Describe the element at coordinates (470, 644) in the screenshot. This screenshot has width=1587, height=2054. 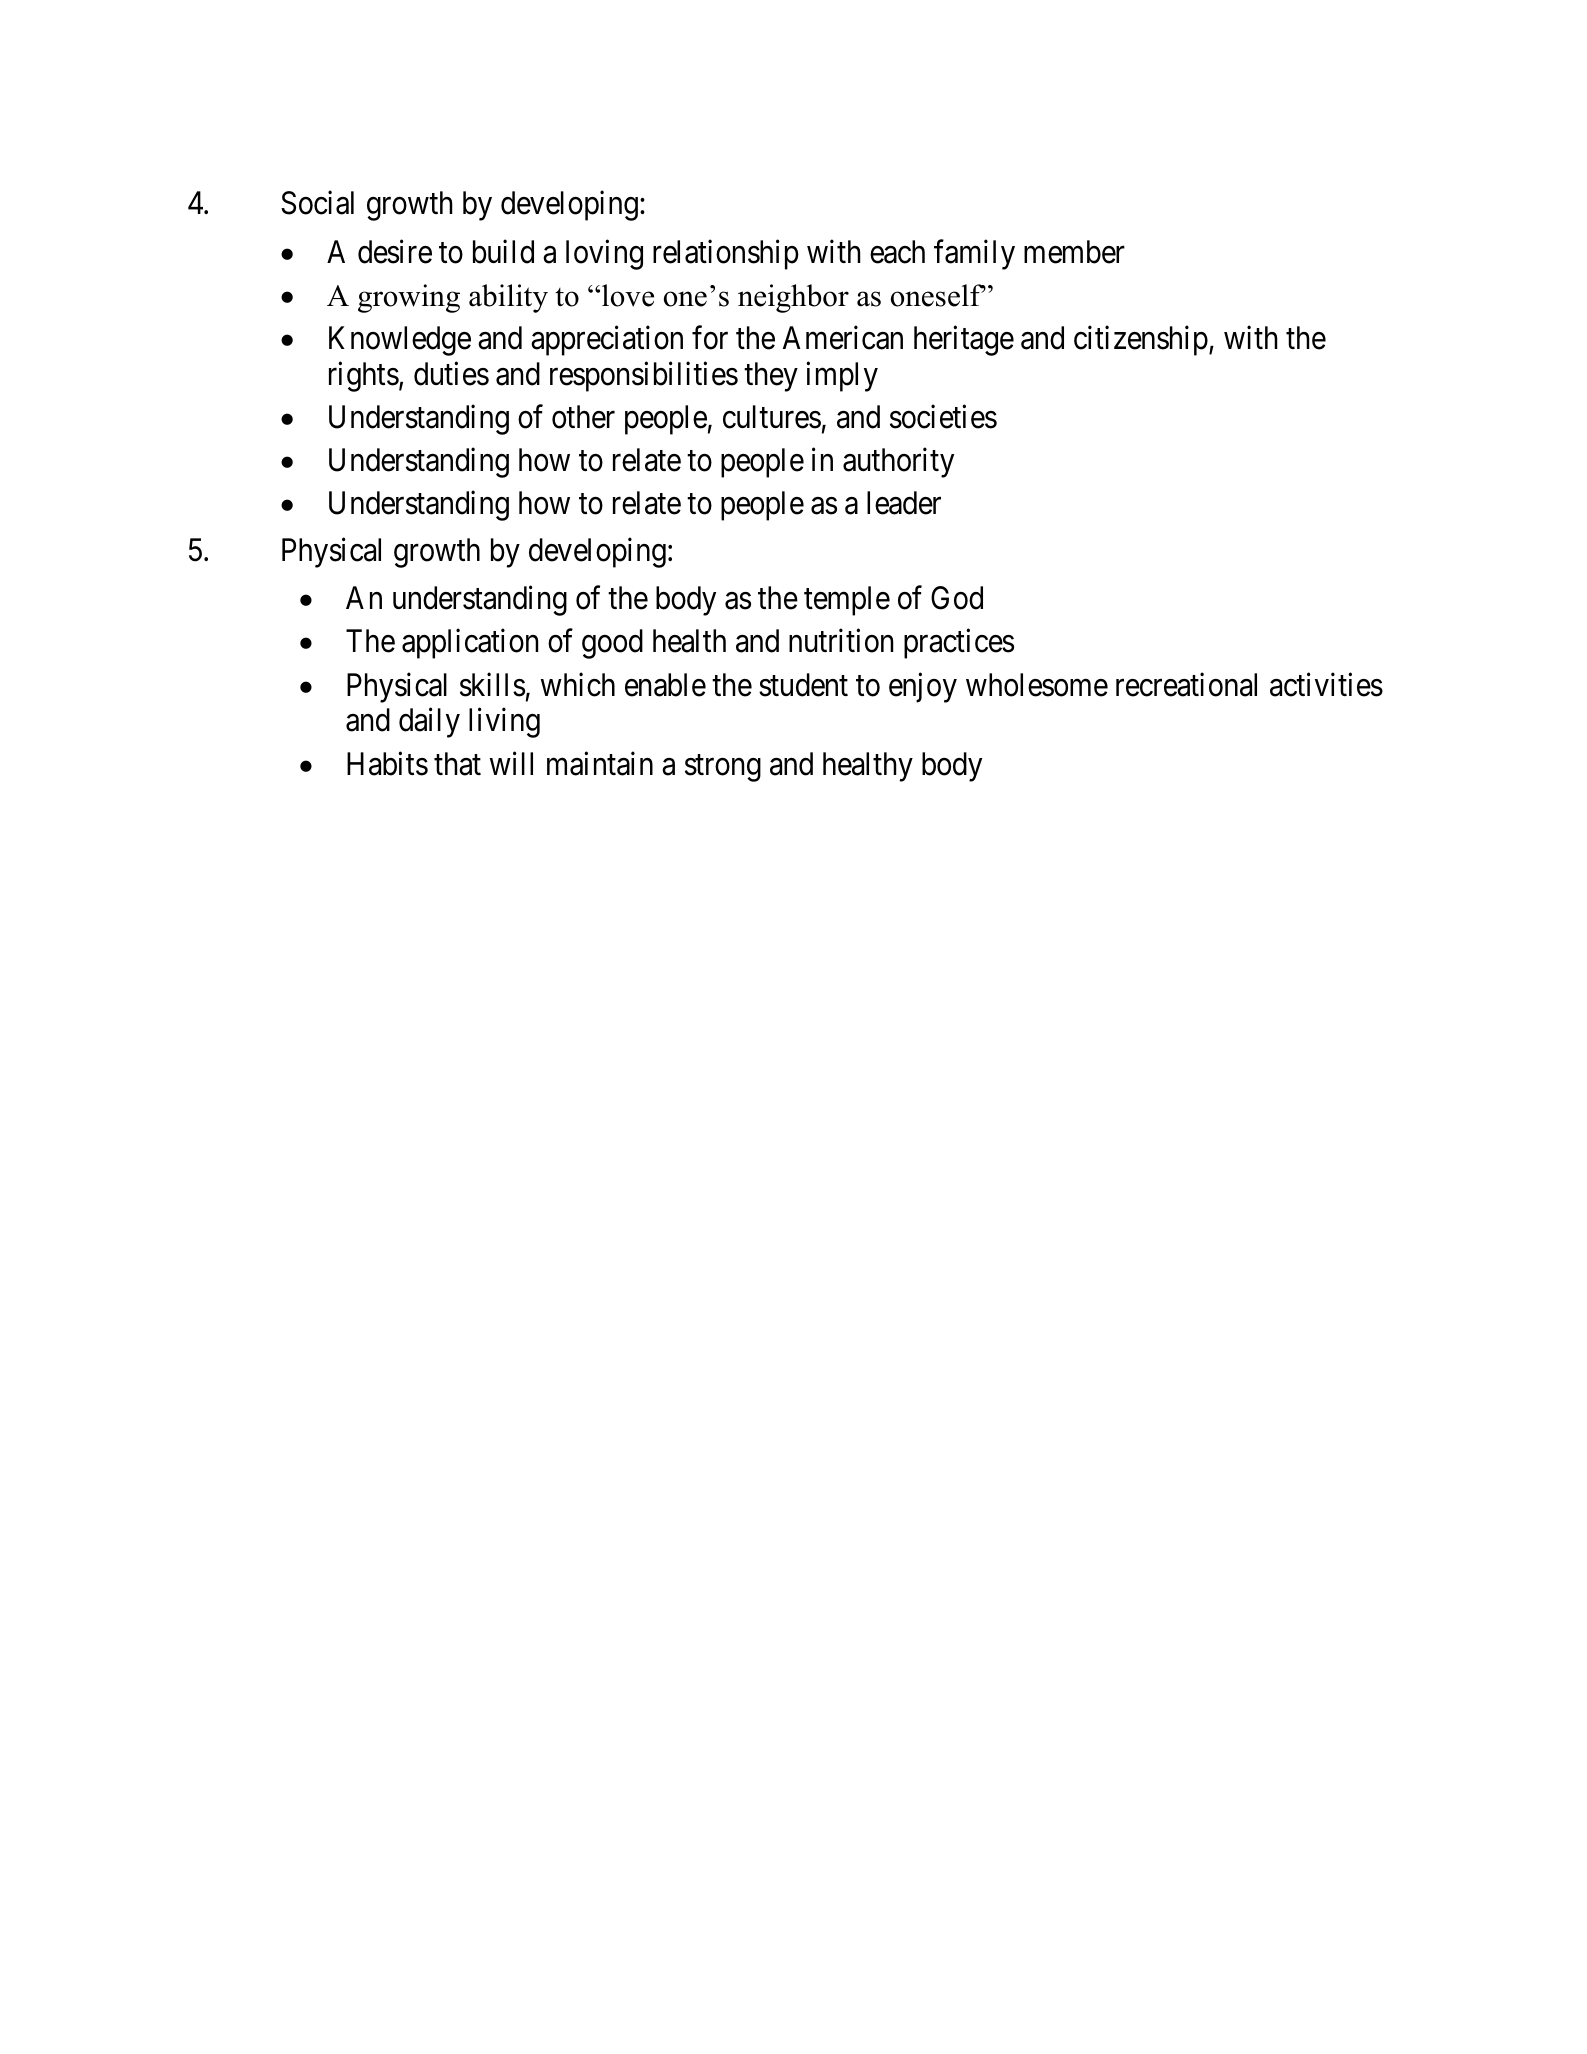
I see `application` at that location.
